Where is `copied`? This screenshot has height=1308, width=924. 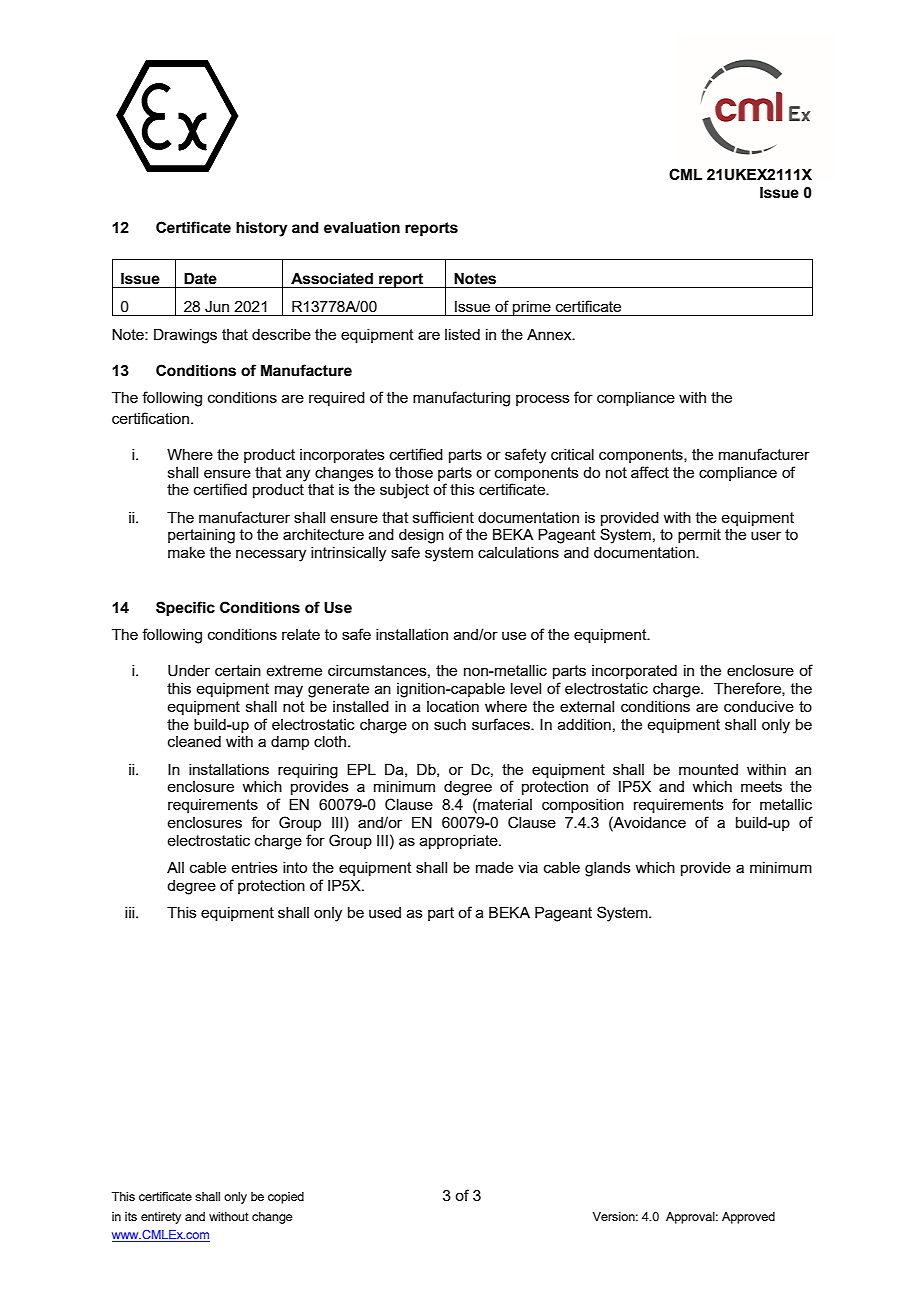 copied is located at coordinates (286, 1198).
